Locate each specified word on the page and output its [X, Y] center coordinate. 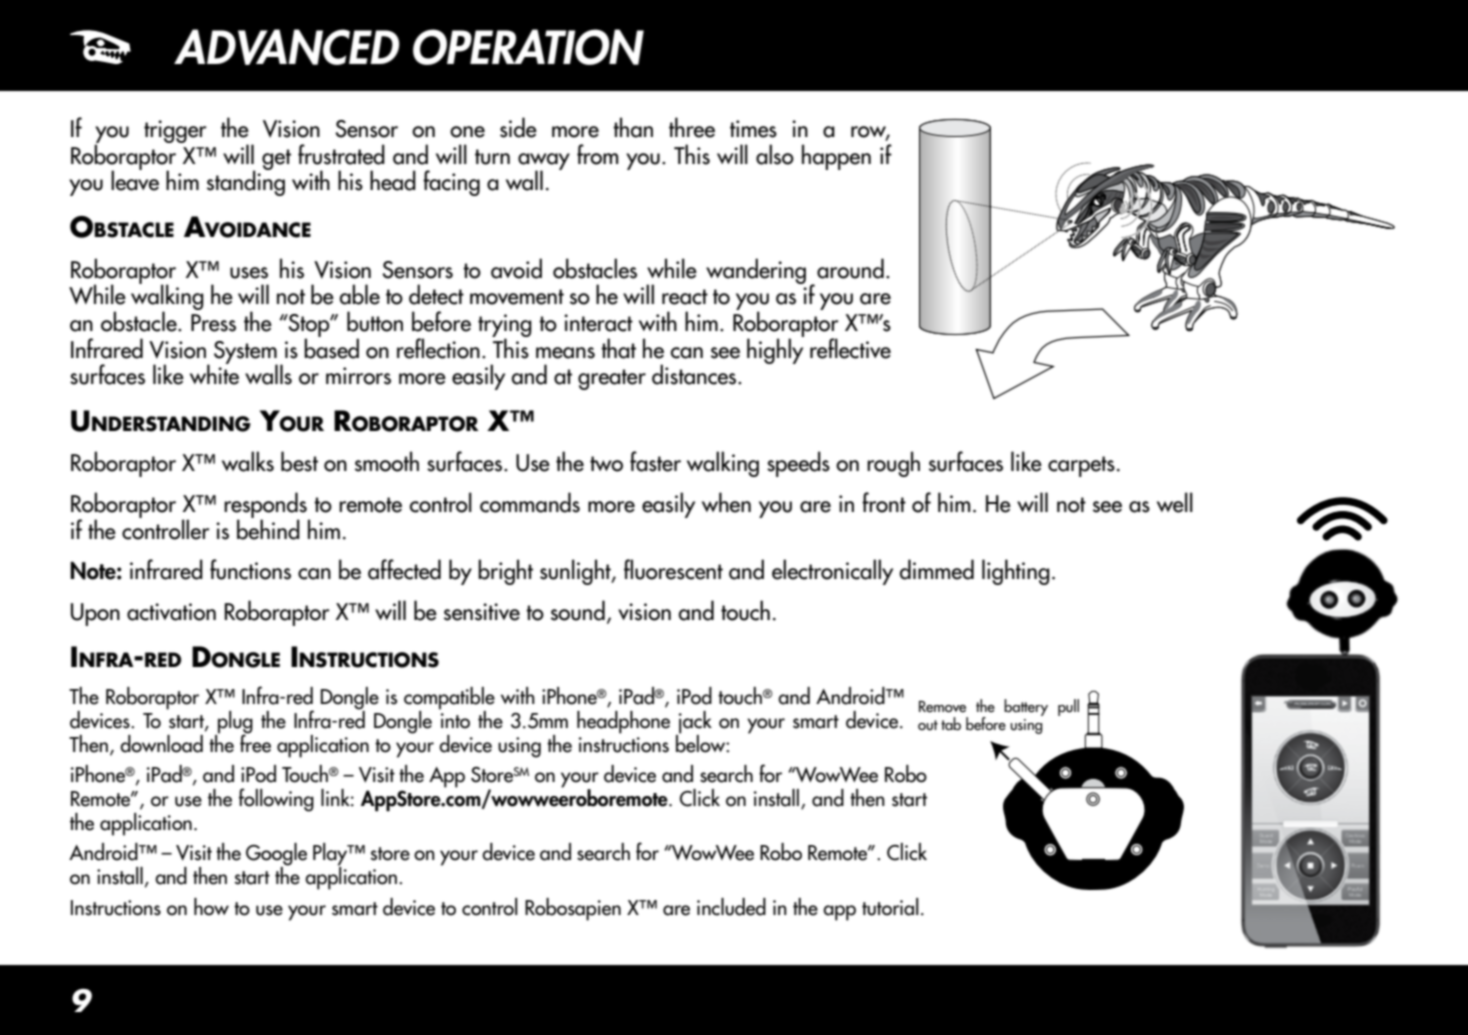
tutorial [890, 907]
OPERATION [528, 47]
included [731, 907]
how [211, 907]
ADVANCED [287, 47]
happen [836, 157]
